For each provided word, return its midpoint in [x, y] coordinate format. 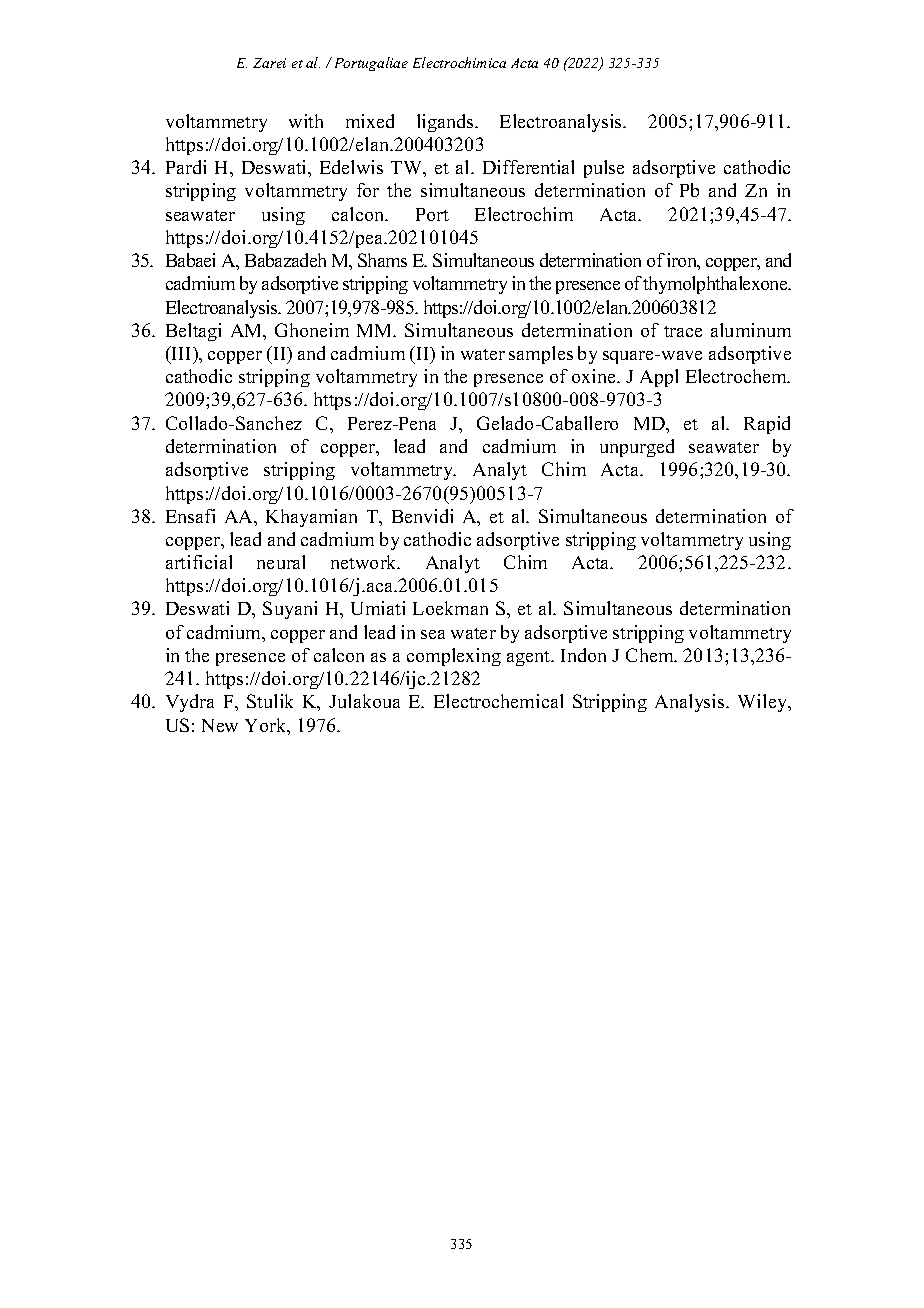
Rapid [767, 425]
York [267, 726]
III [182, 353]
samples [541, 355]
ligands [446, 123]
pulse [604, 169]
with [306, 121]
